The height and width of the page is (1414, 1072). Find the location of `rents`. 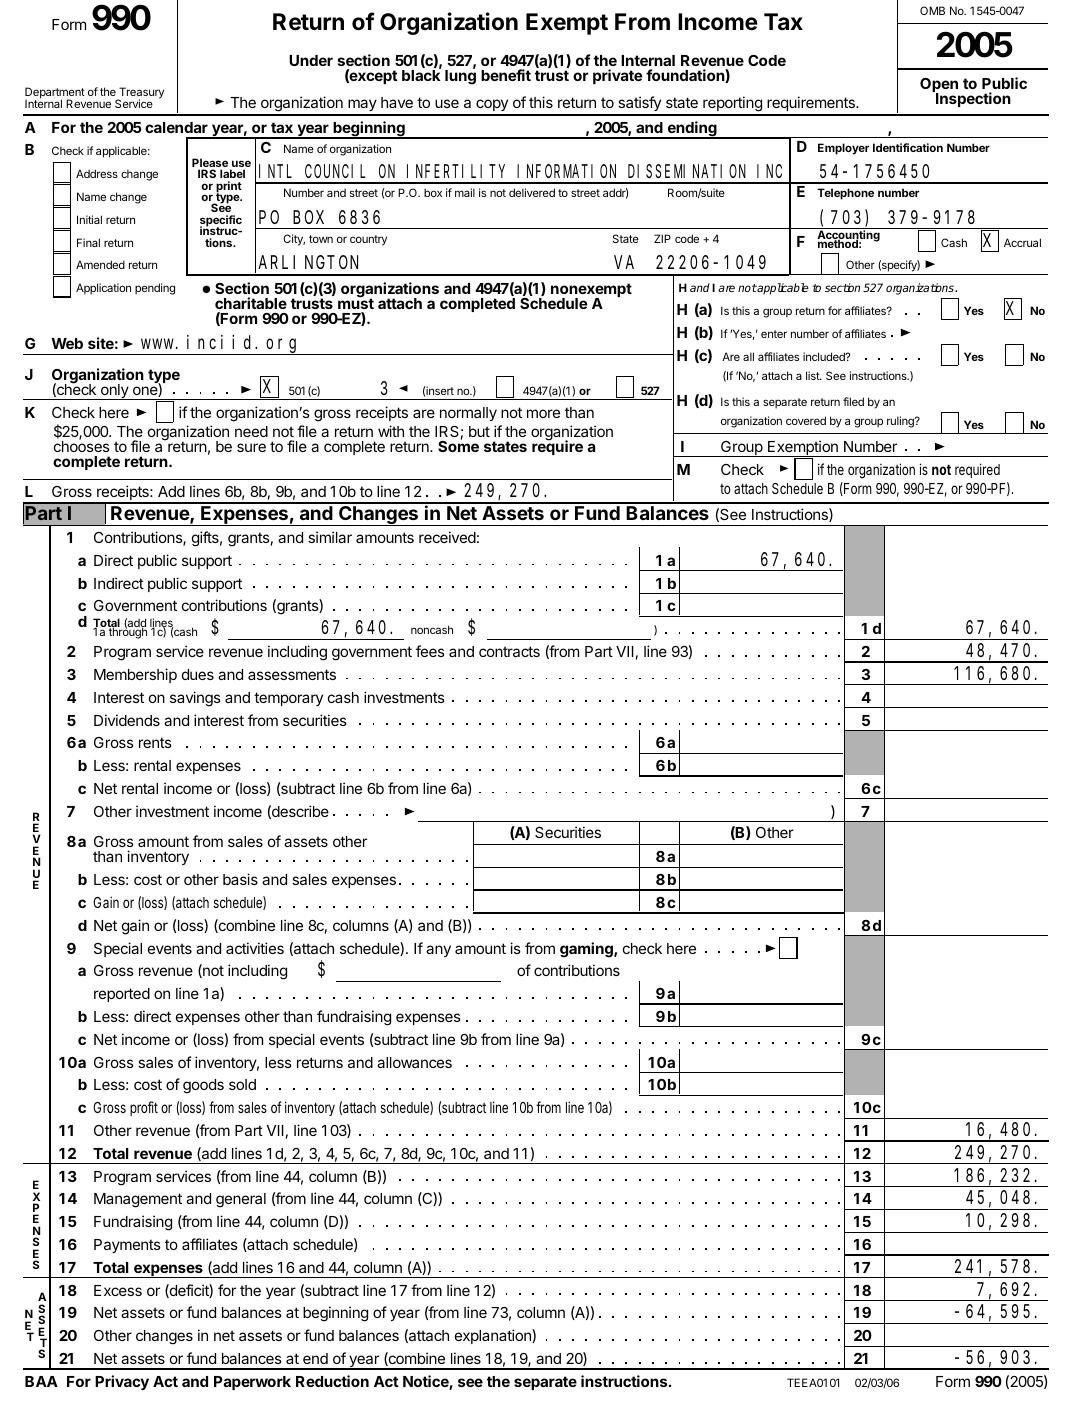

rents is located at coordinates (155, 742).
